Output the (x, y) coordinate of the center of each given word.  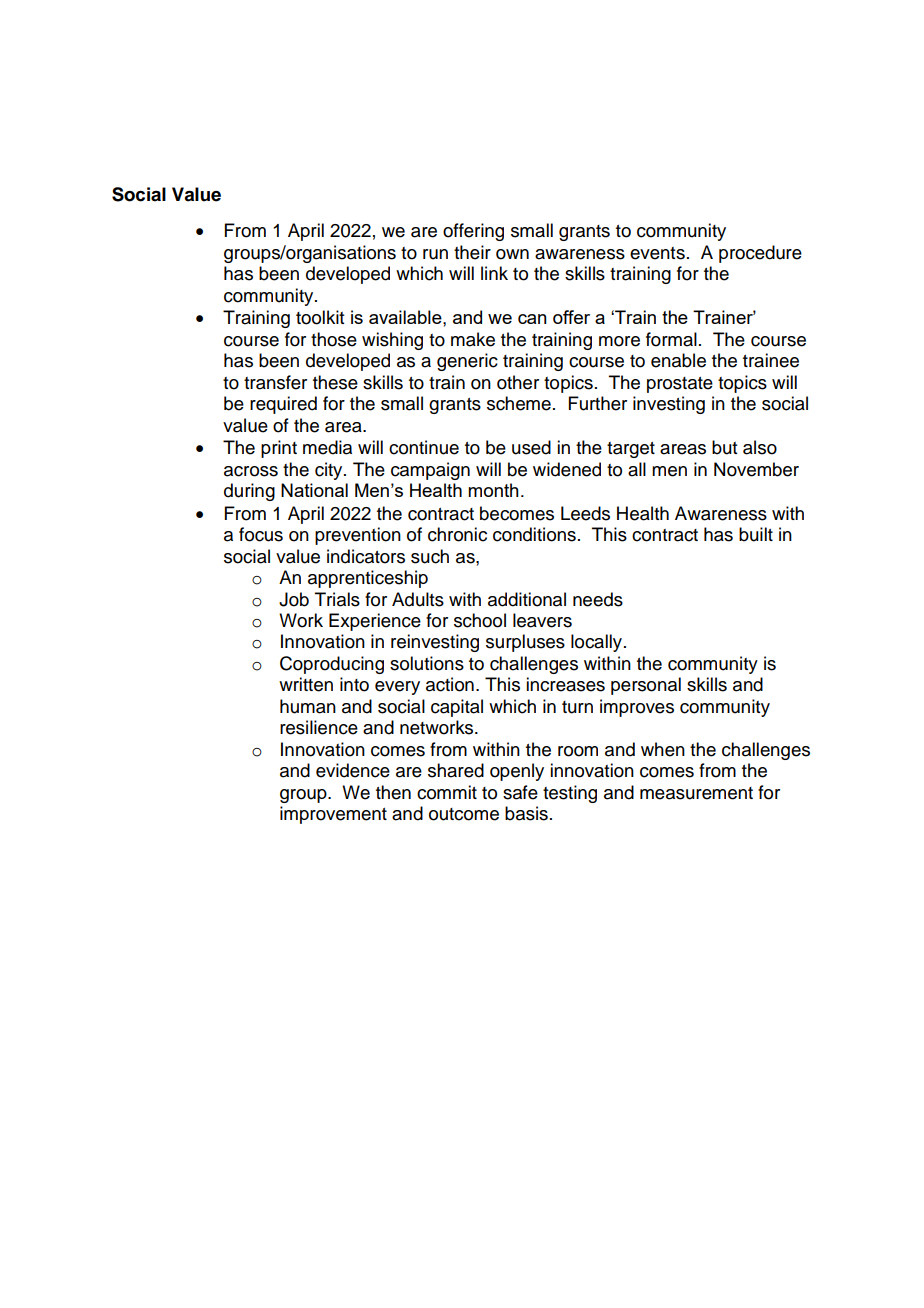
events (657, 253)
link (494, 273)
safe (520, 792)
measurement (696, 793)
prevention (358, 536)
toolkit (320, 317)
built (756, 534)
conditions (534, 534)
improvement (333, 815)
